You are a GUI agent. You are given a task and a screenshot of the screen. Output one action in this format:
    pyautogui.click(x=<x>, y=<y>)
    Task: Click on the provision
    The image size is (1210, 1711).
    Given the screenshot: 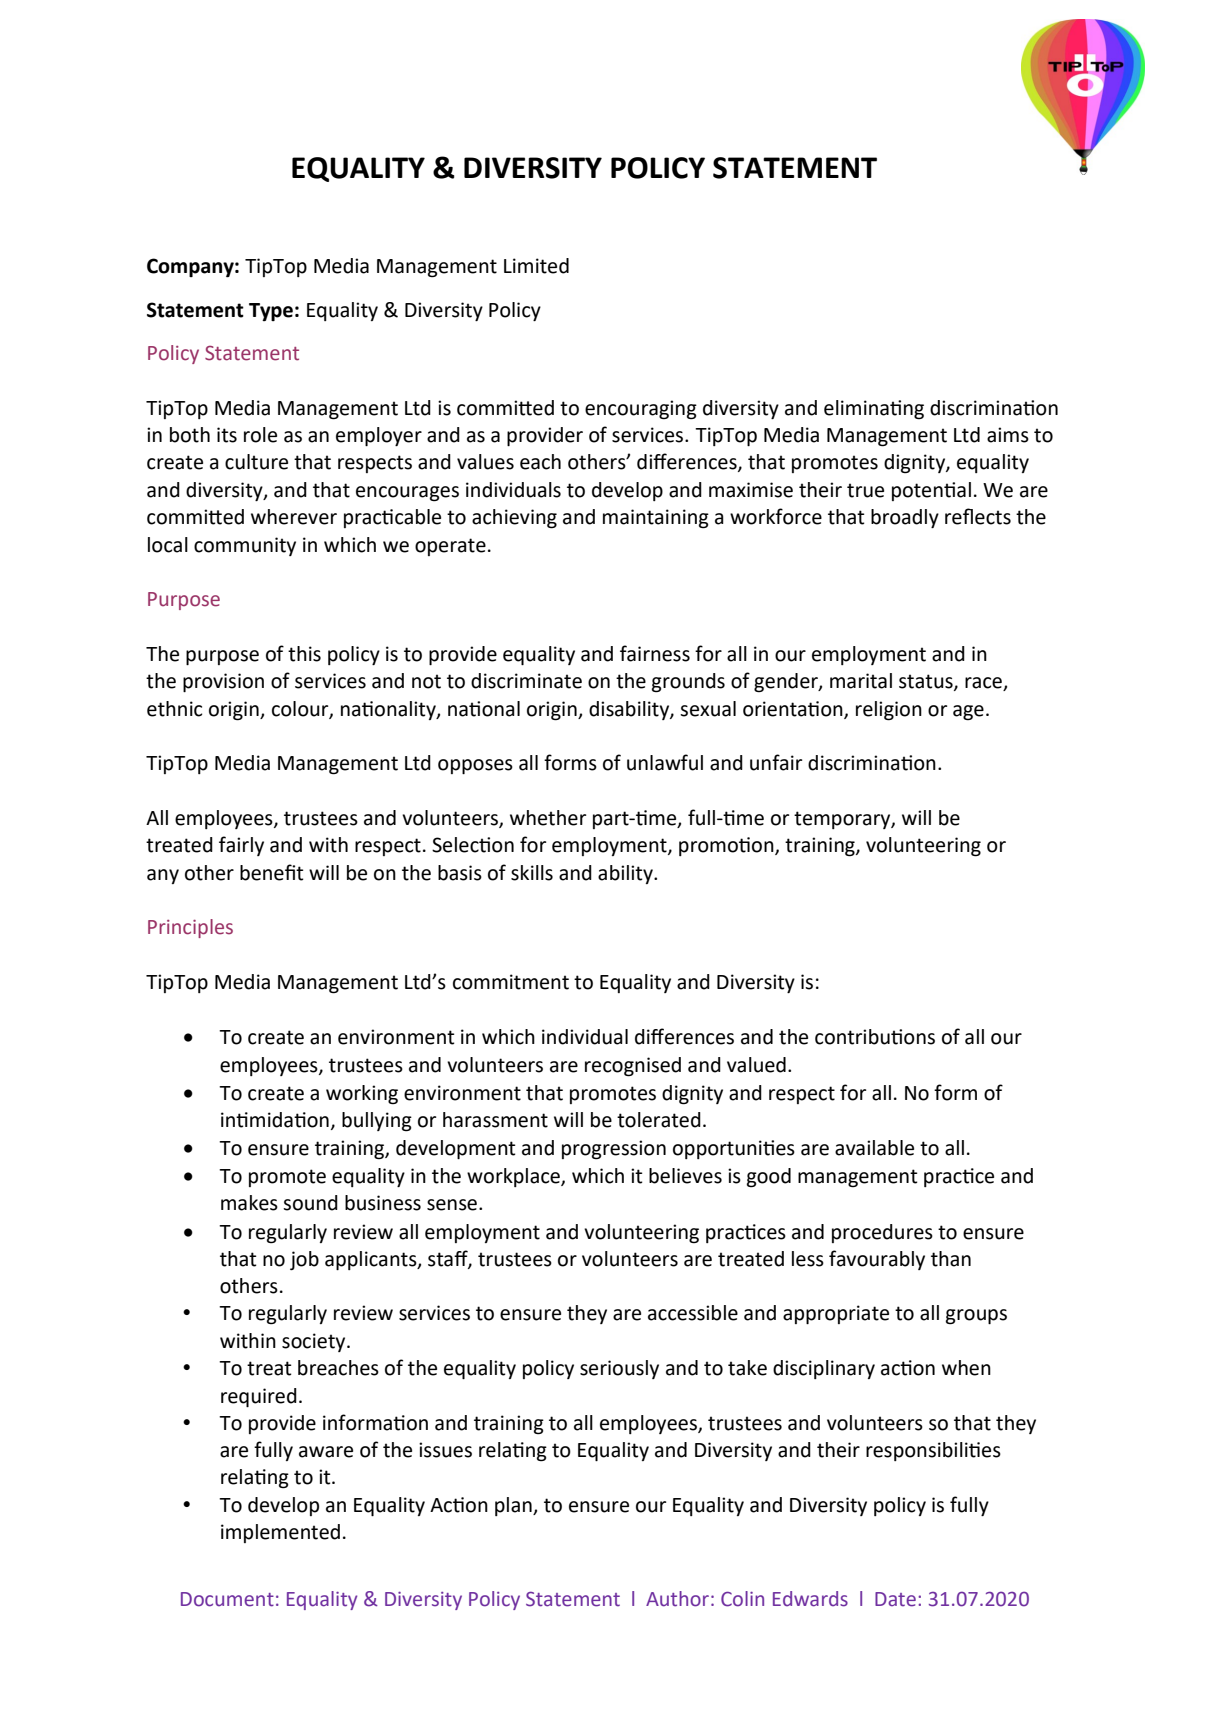 What is the action you would take?
    pyautogui.click(x=223, y=682)
